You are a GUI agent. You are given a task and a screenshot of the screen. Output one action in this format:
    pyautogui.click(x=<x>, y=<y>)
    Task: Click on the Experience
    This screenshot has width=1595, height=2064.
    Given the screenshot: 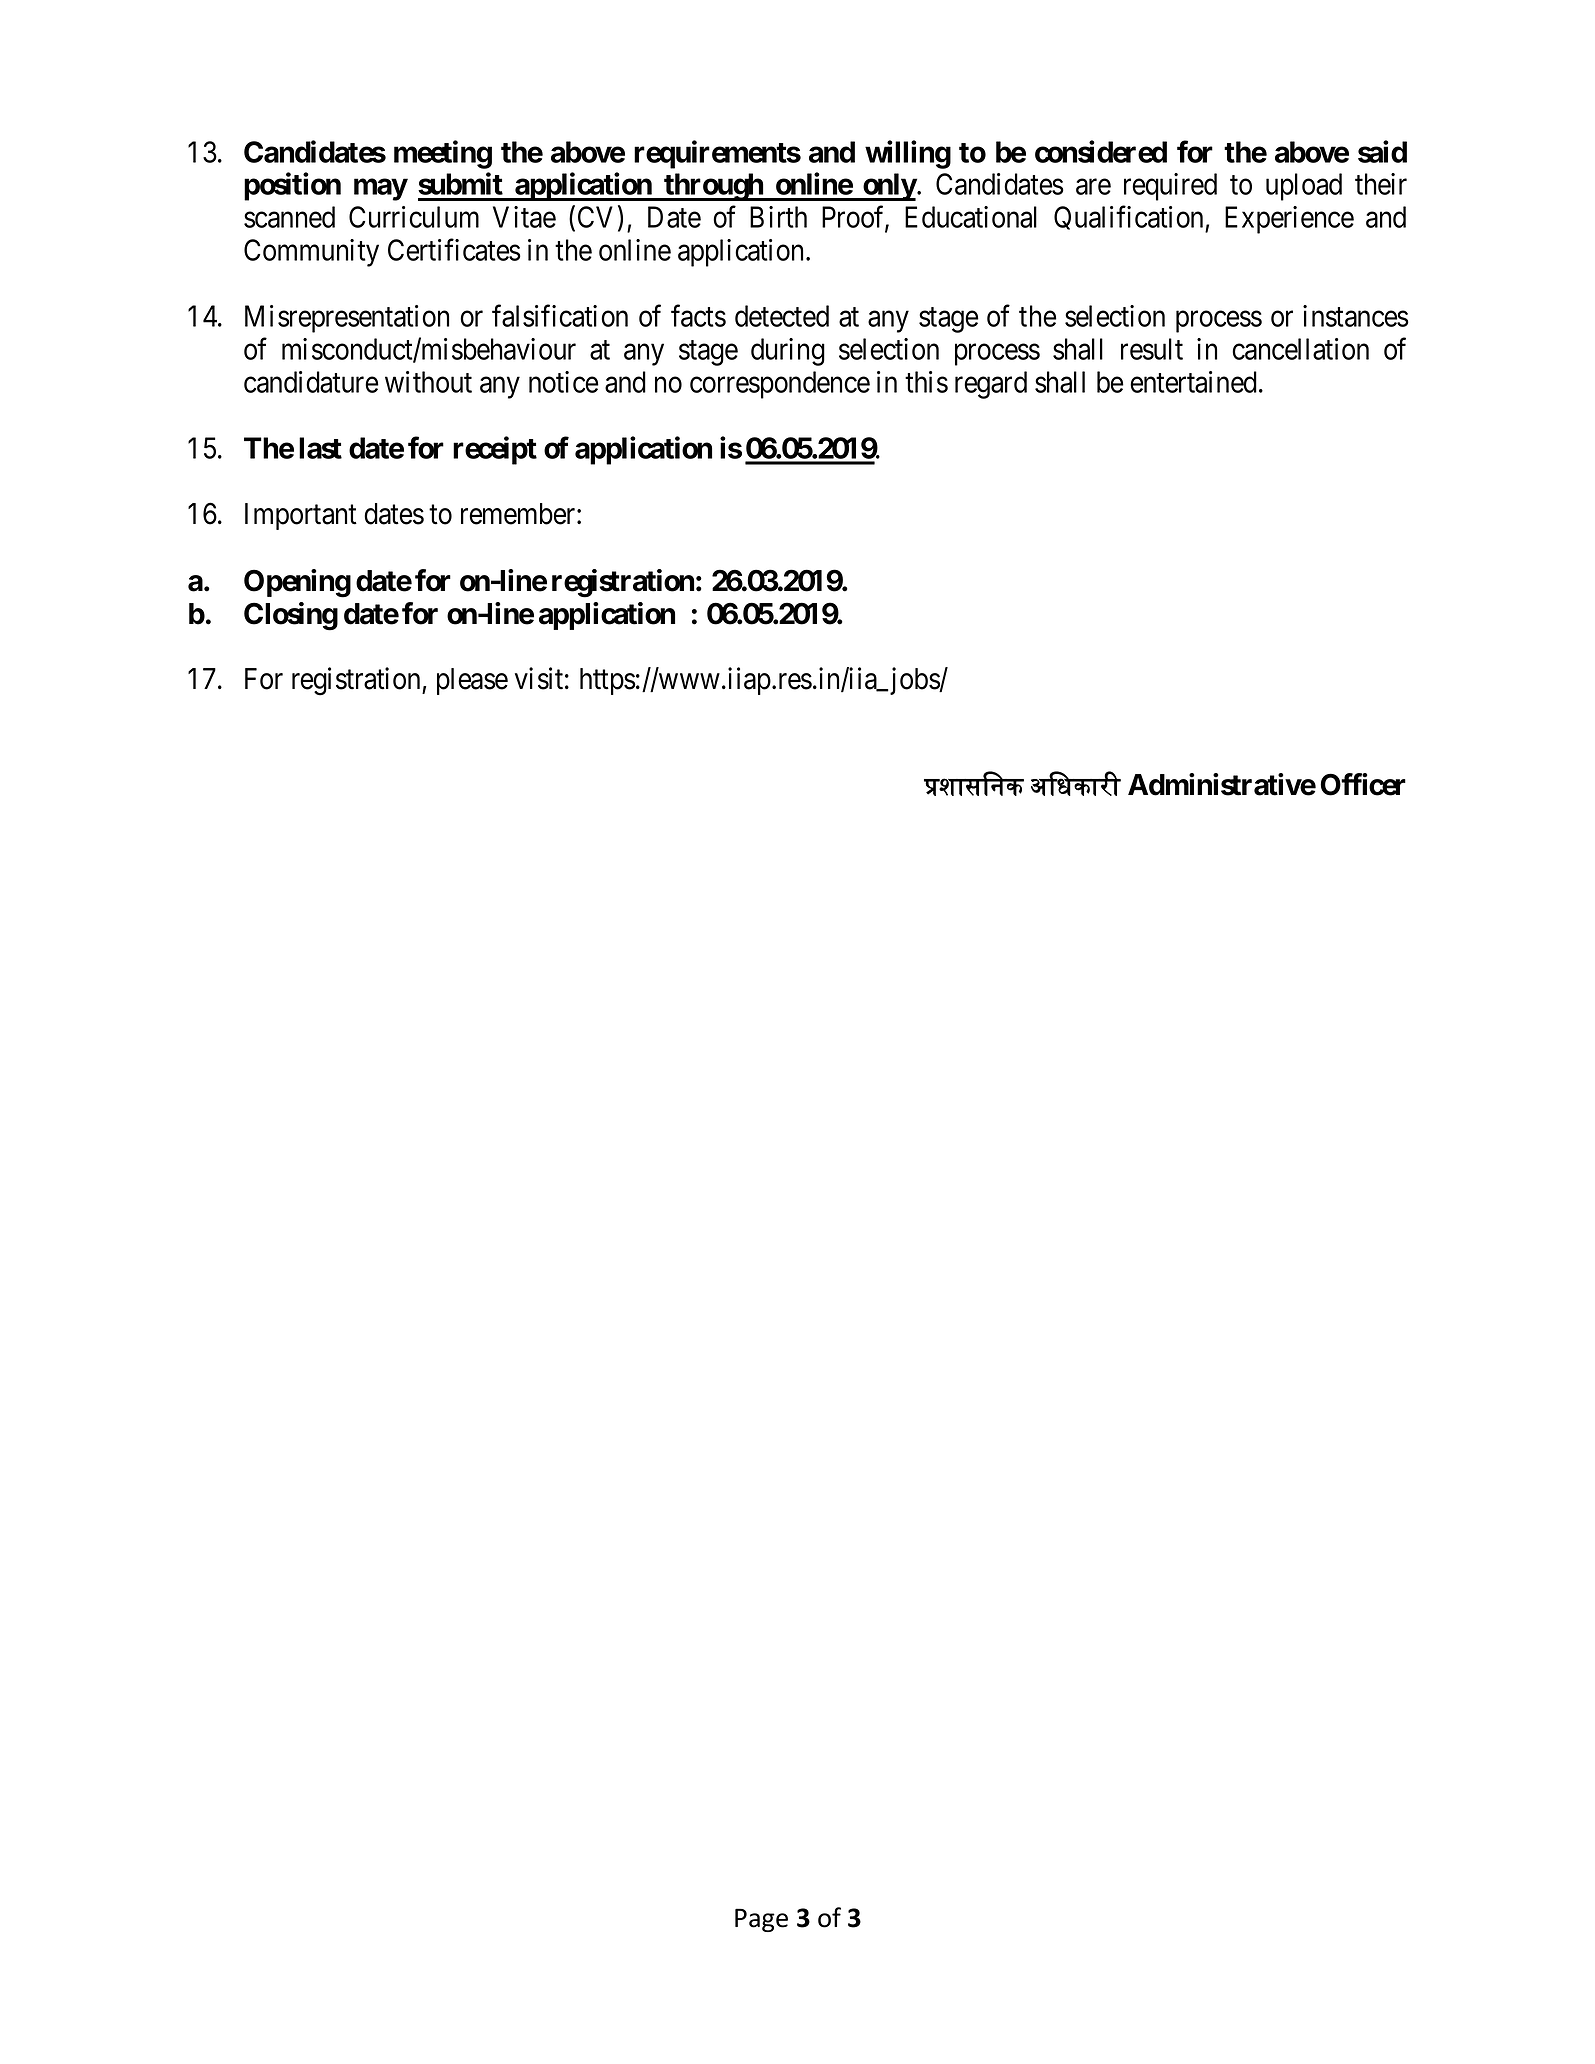 What is the action you would take?
    pyautogui.click(x=1289, y=220)
